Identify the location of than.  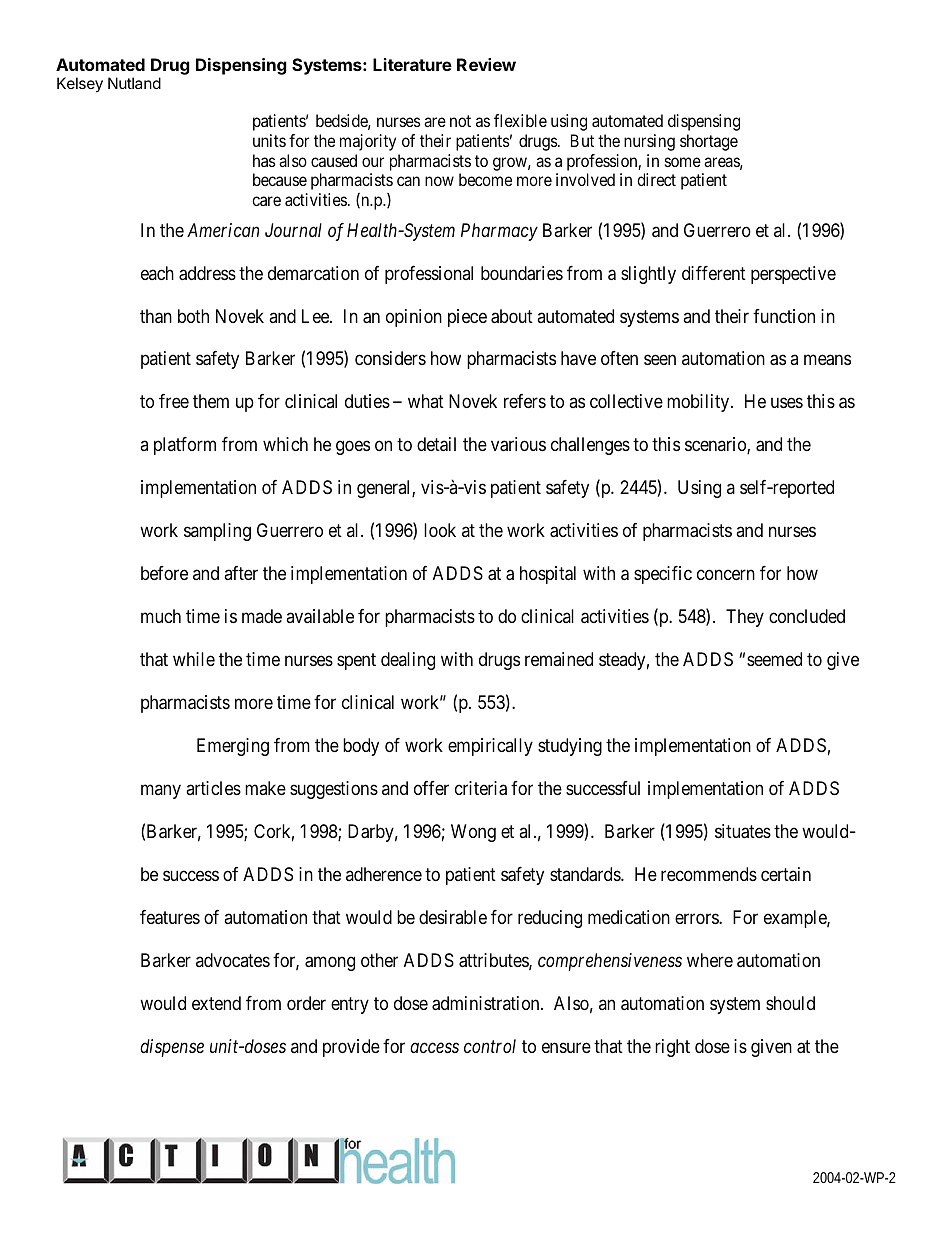
(156, 316).
